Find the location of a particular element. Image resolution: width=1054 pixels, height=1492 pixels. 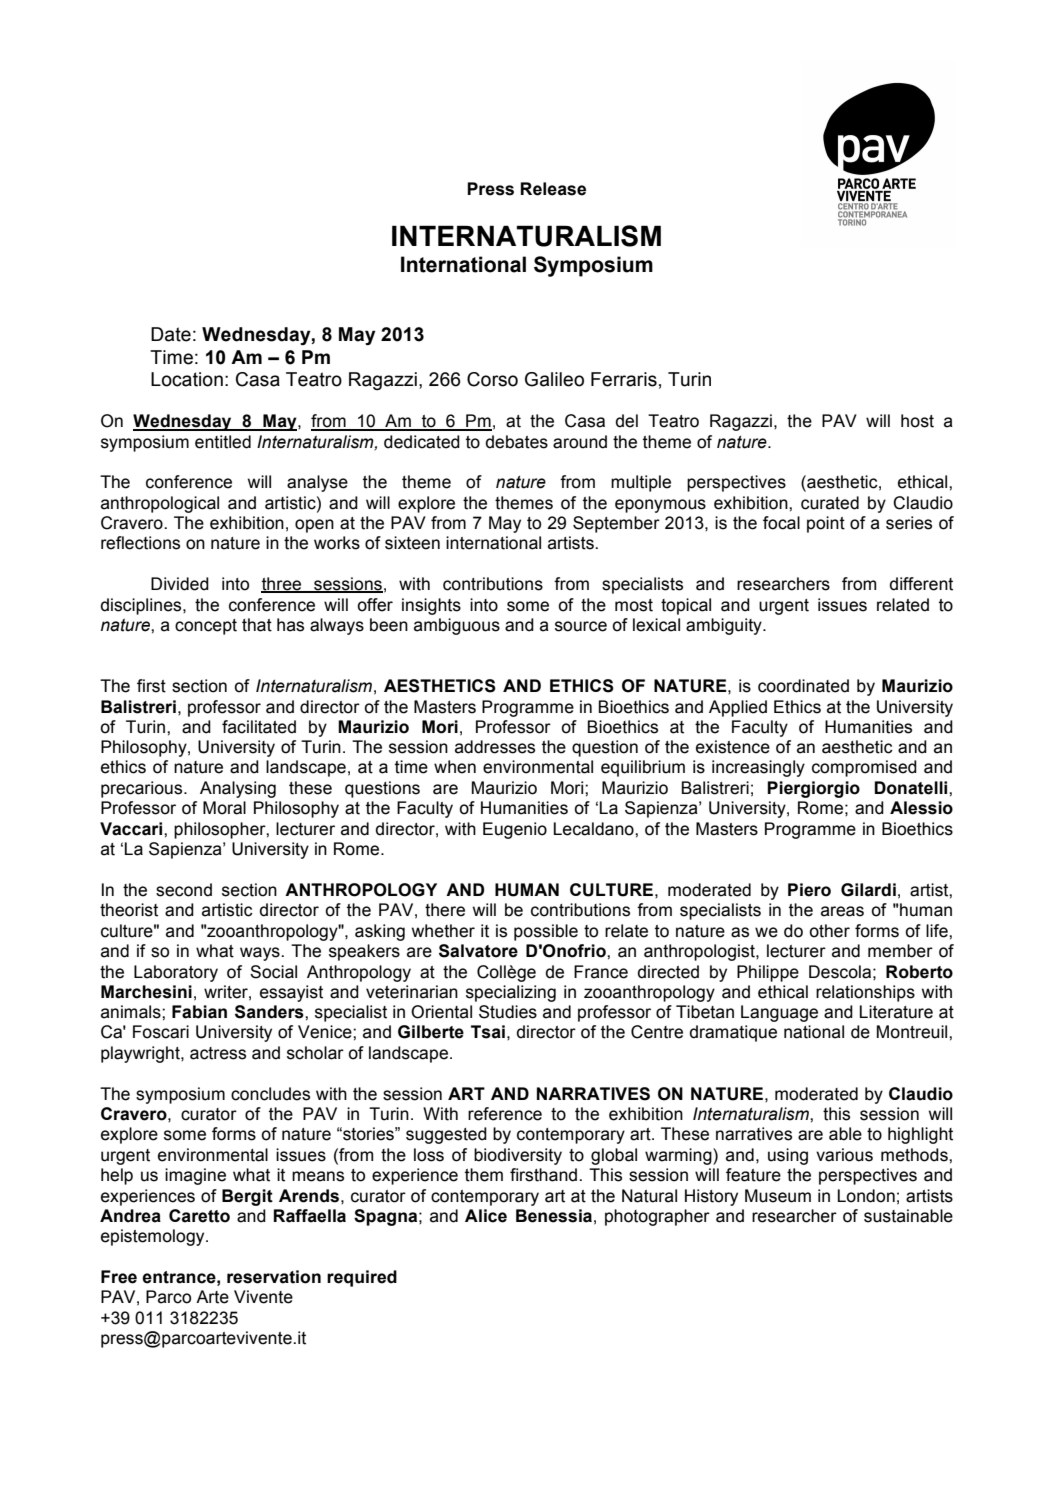

possible is located at coordinates (546, 932).
